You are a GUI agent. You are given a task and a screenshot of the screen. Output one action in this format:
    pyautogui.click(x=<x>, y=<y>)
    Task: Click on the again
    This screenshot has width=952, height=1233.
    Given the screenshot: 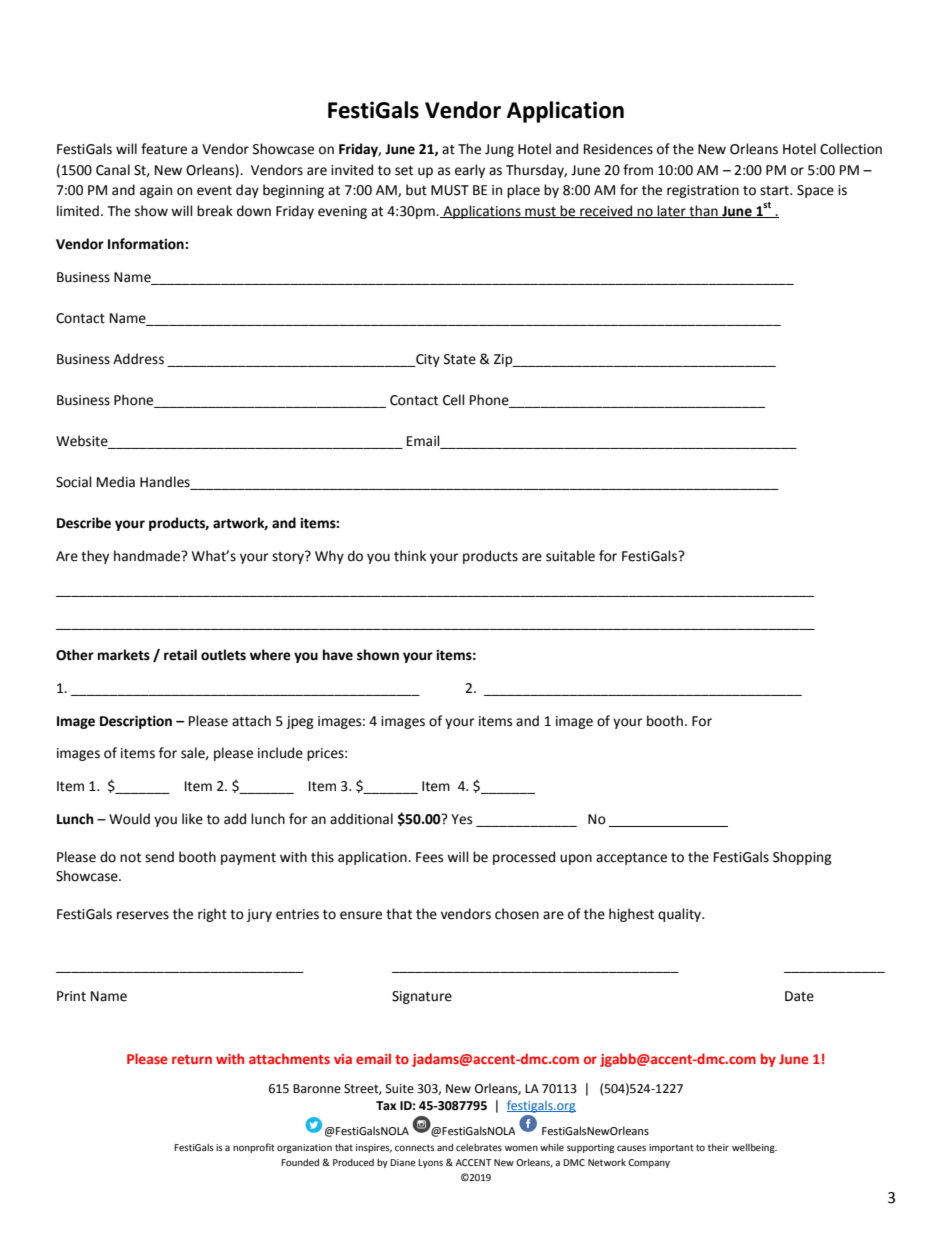 What is the action you would take?
    pyautogui.click(x=156, y=191)
